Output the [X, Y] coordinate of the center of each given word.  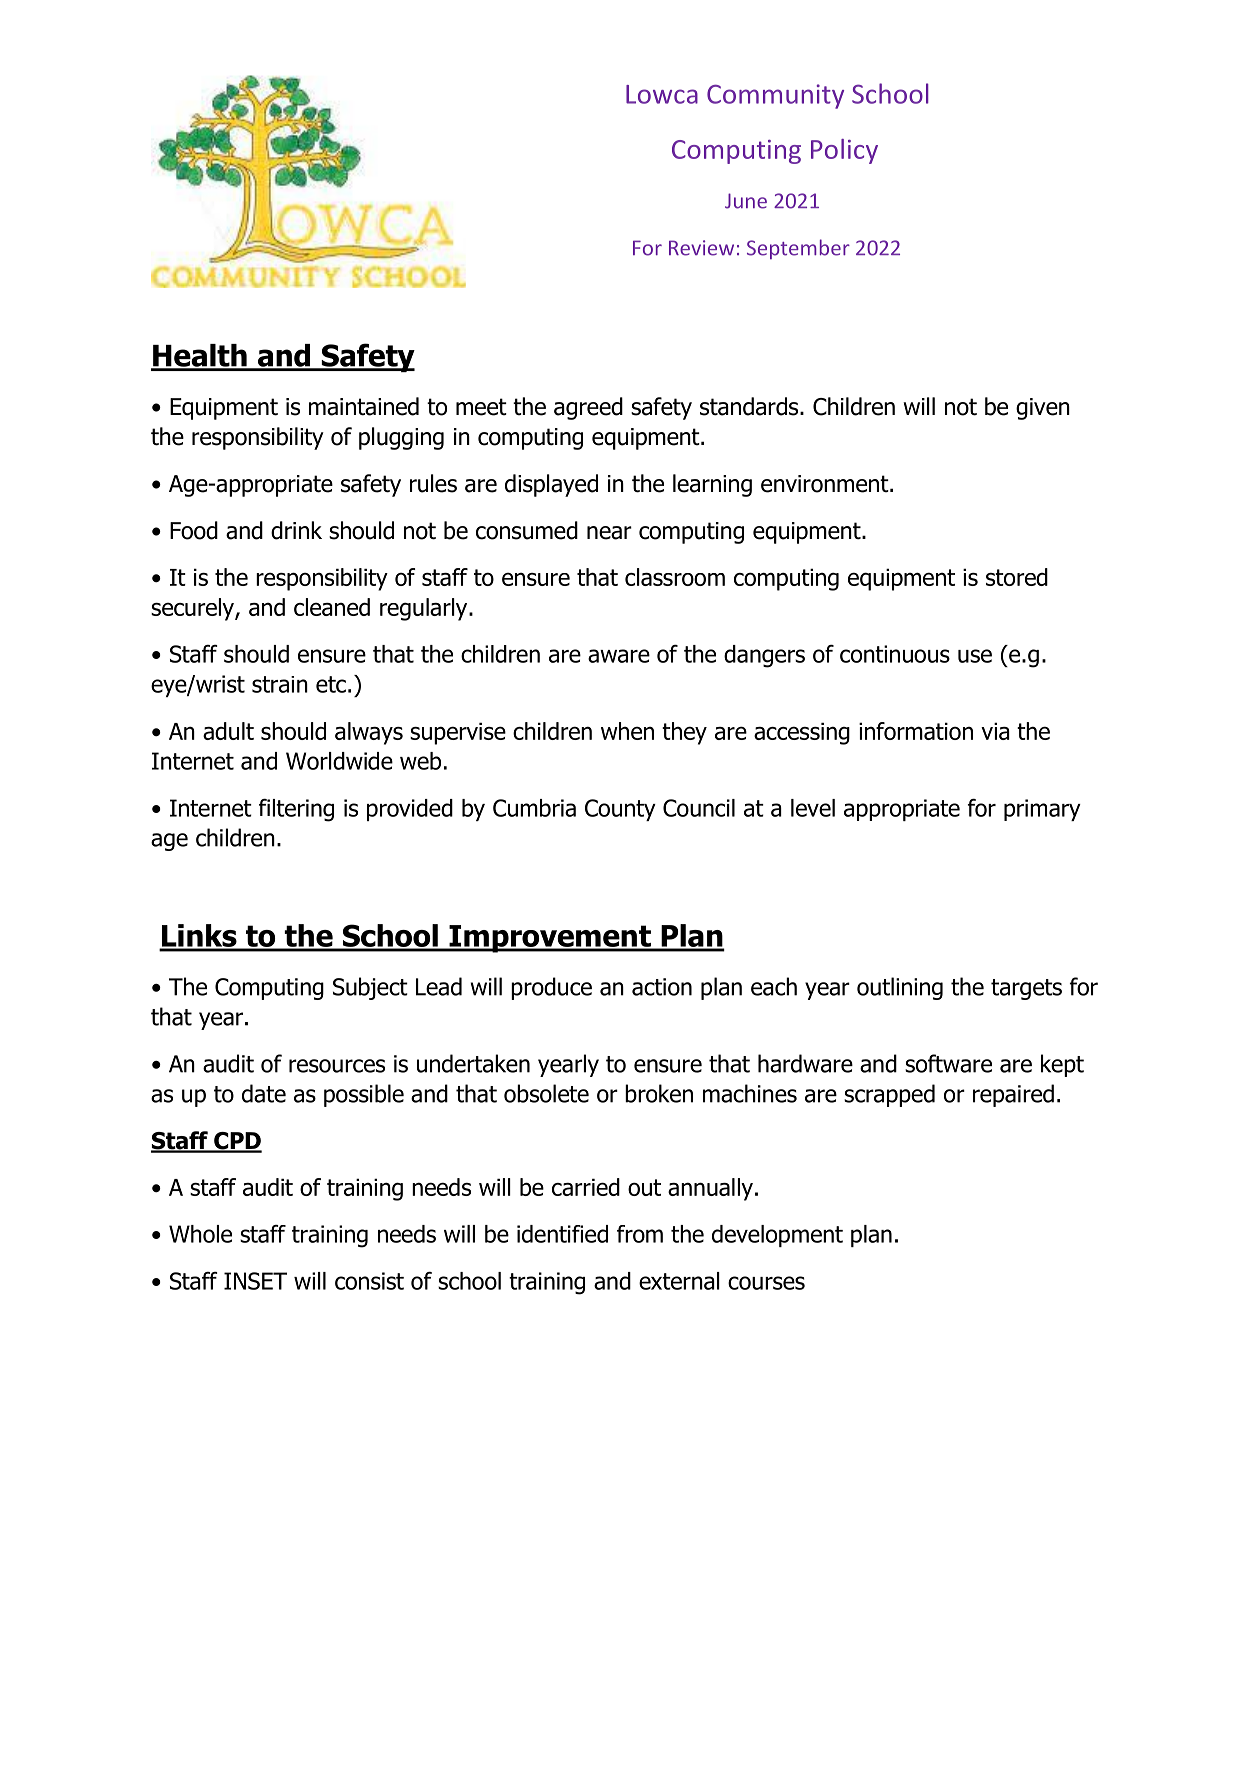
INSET [255, 1281]
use [975, 656]
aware [619, 656]
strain [280, 684]
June [746, 201]
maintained [364, 406]
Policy [844, 151]
